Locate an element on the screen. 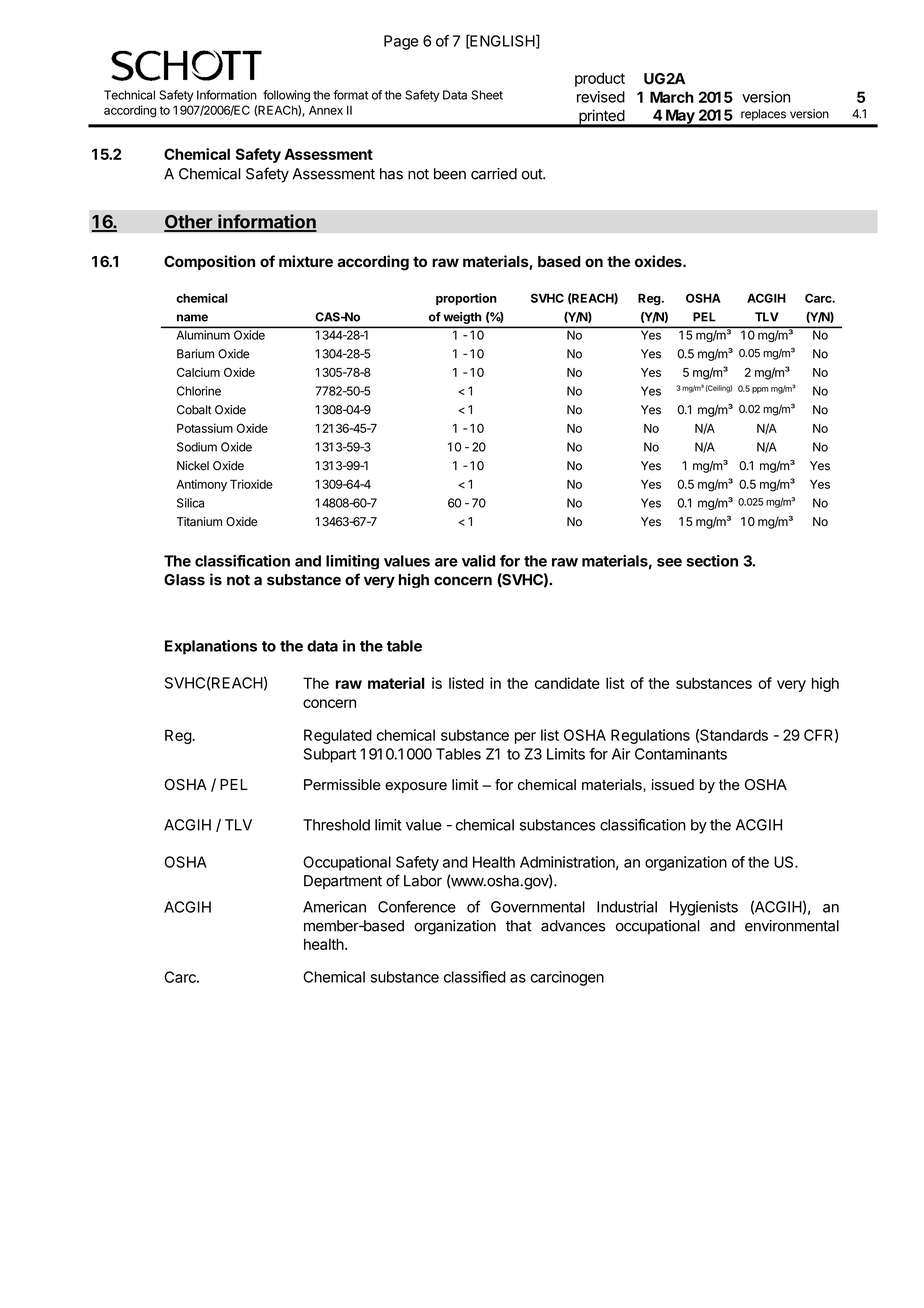  Explanations is located at coordinates (211, 647).
